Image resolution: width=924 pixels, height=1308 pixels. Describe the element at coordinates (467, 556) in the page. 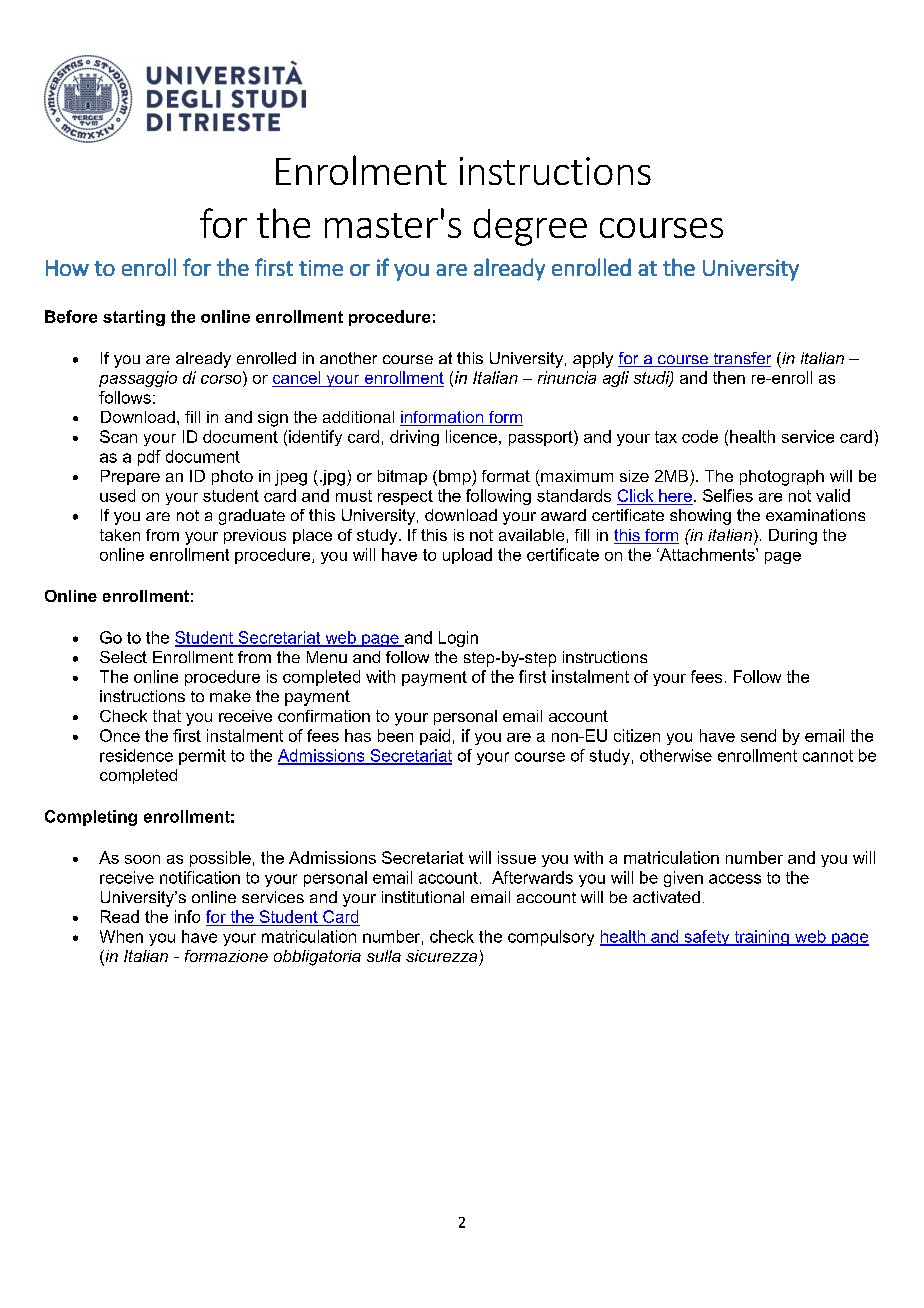

I see `upload` at that location.
